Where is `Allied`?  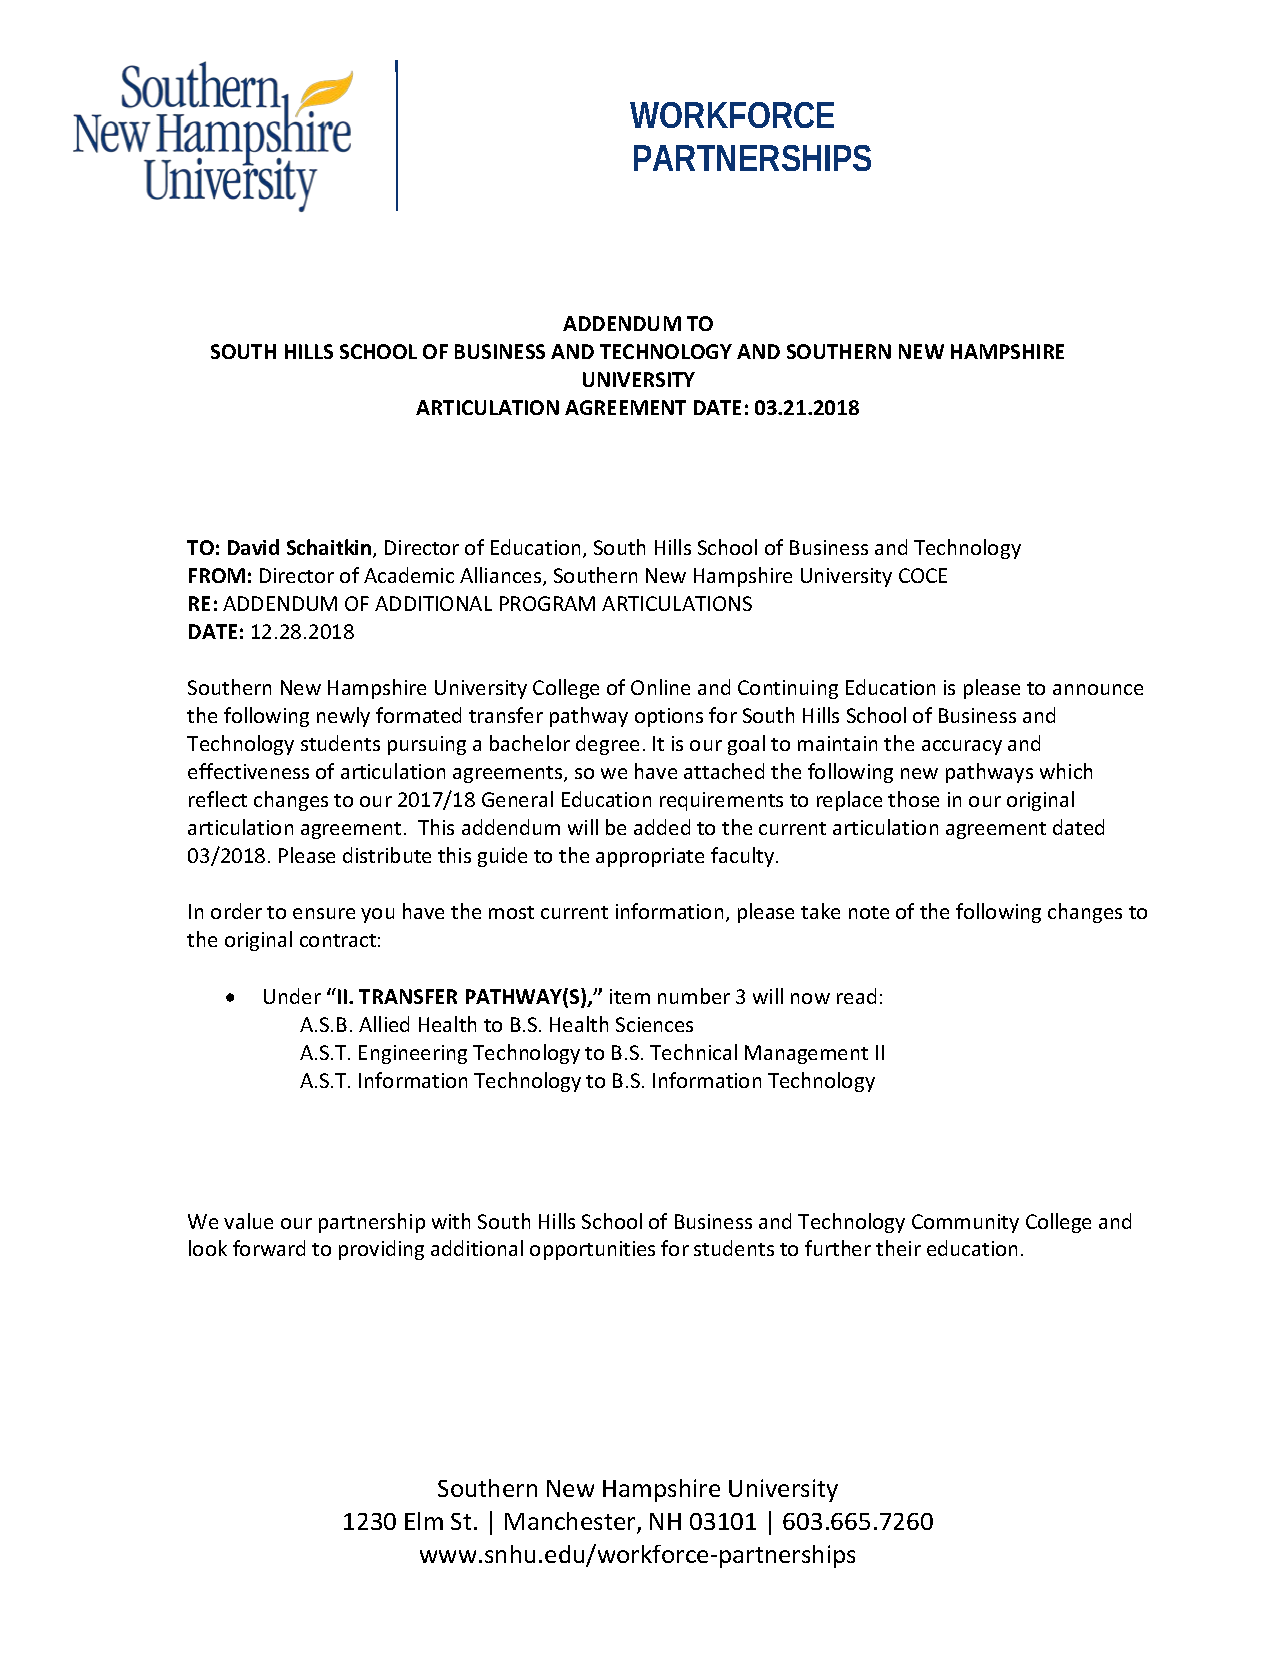 Allied is located at coordinates (384, 1024).
